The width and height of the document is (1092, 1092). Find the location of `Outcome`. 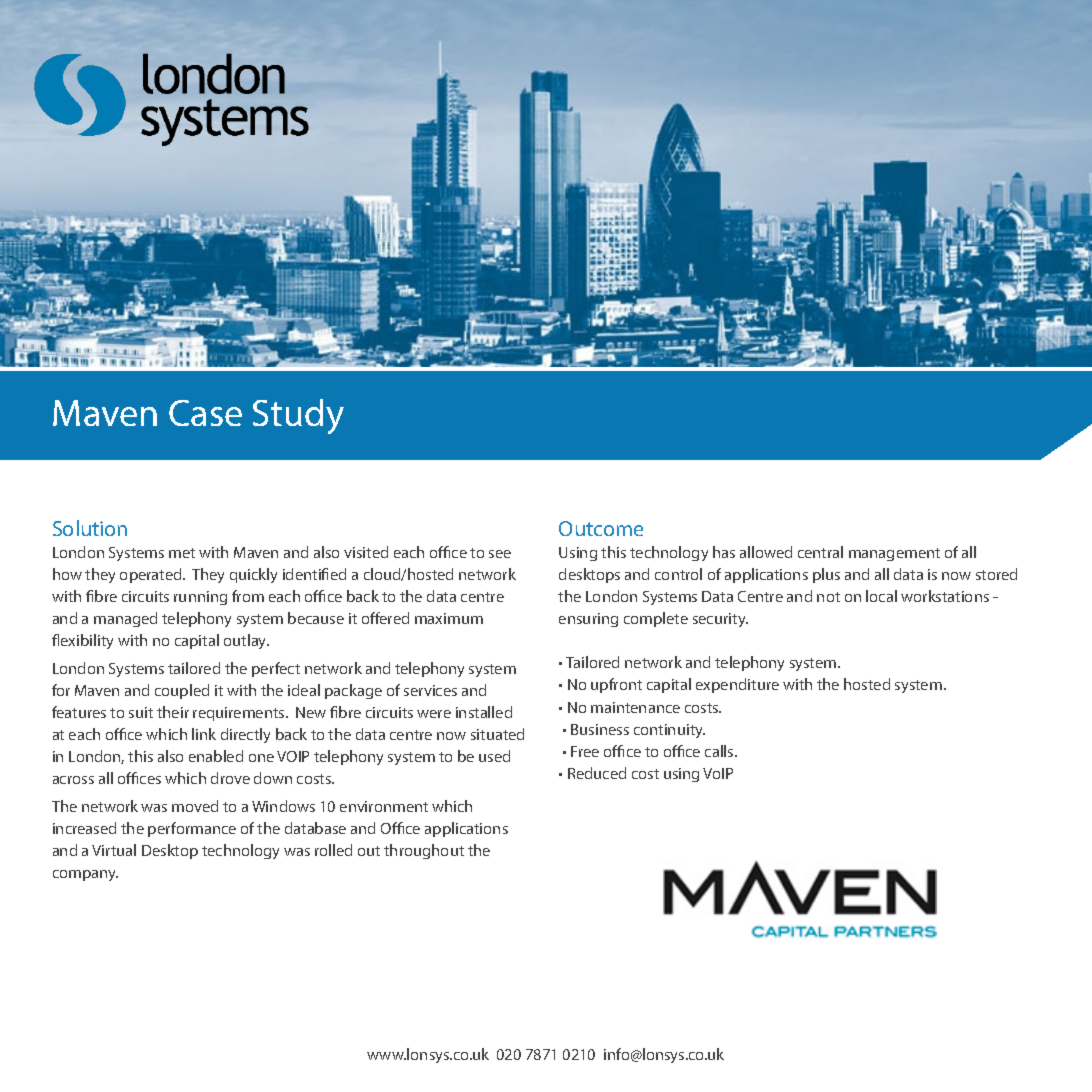

Outcome is located at coordinates (601, 528).
